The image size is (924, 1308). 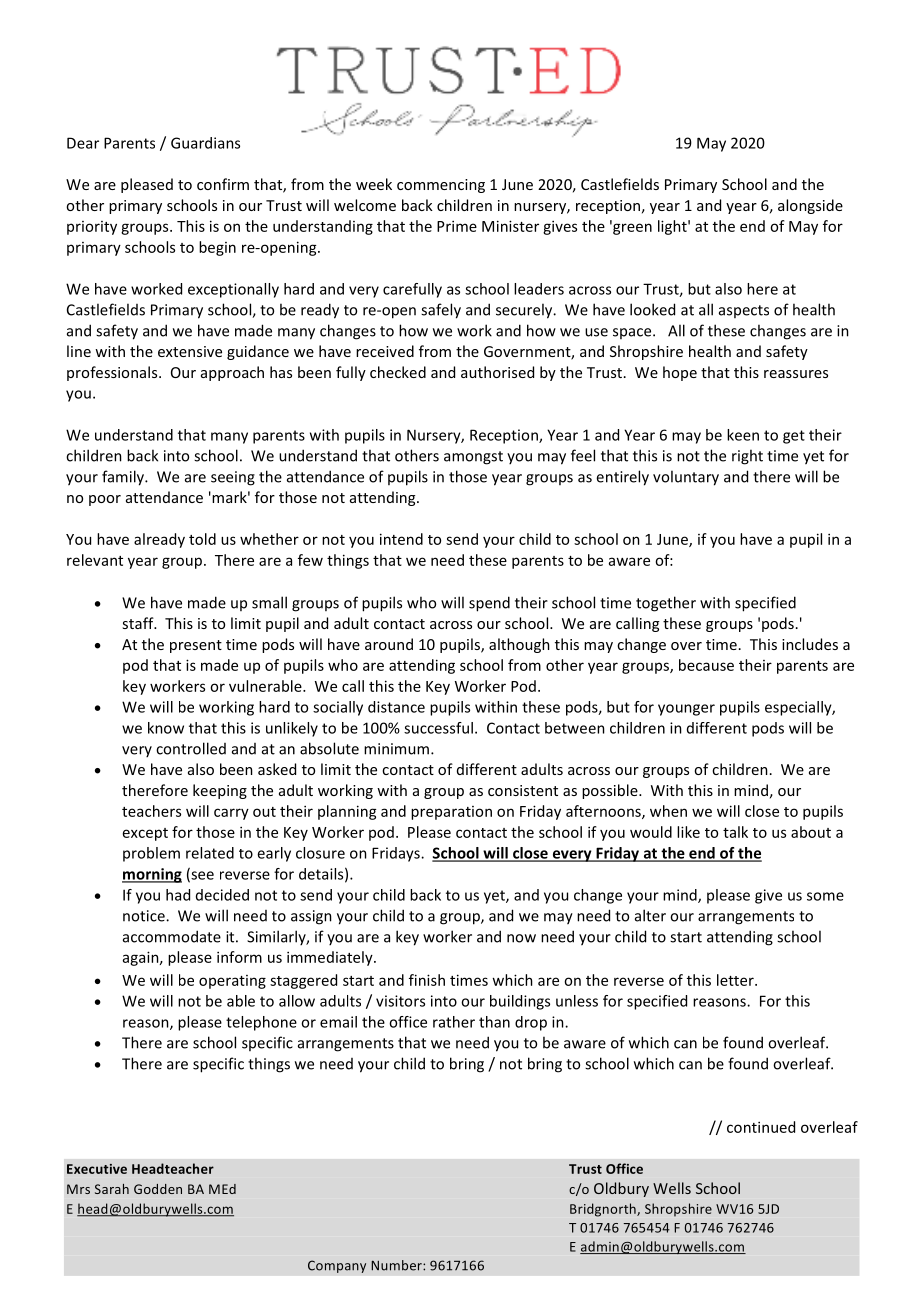 I want to click on family, so click(x=124, y=478).
